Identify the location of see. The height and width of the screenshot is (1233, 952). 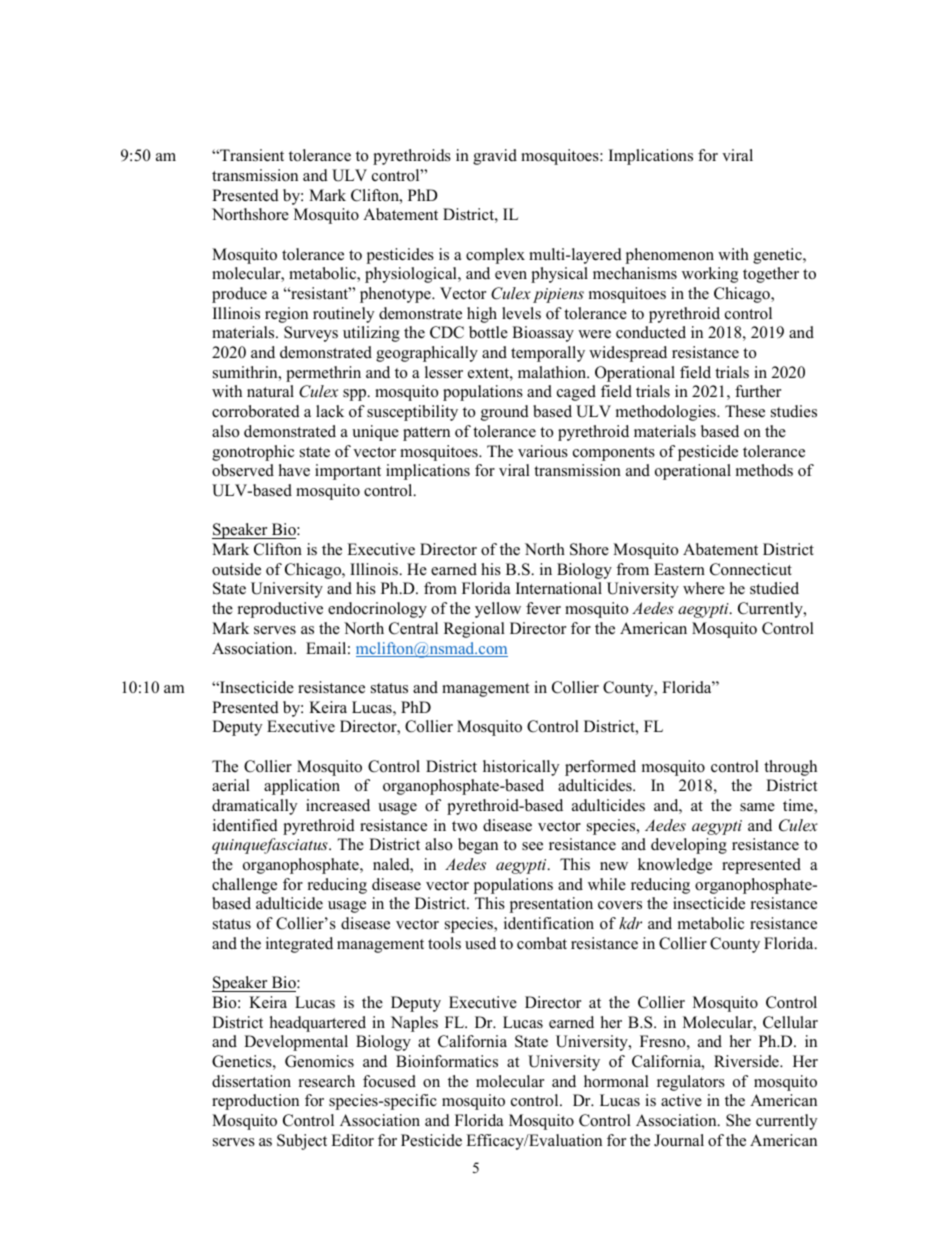
(532, 846).
